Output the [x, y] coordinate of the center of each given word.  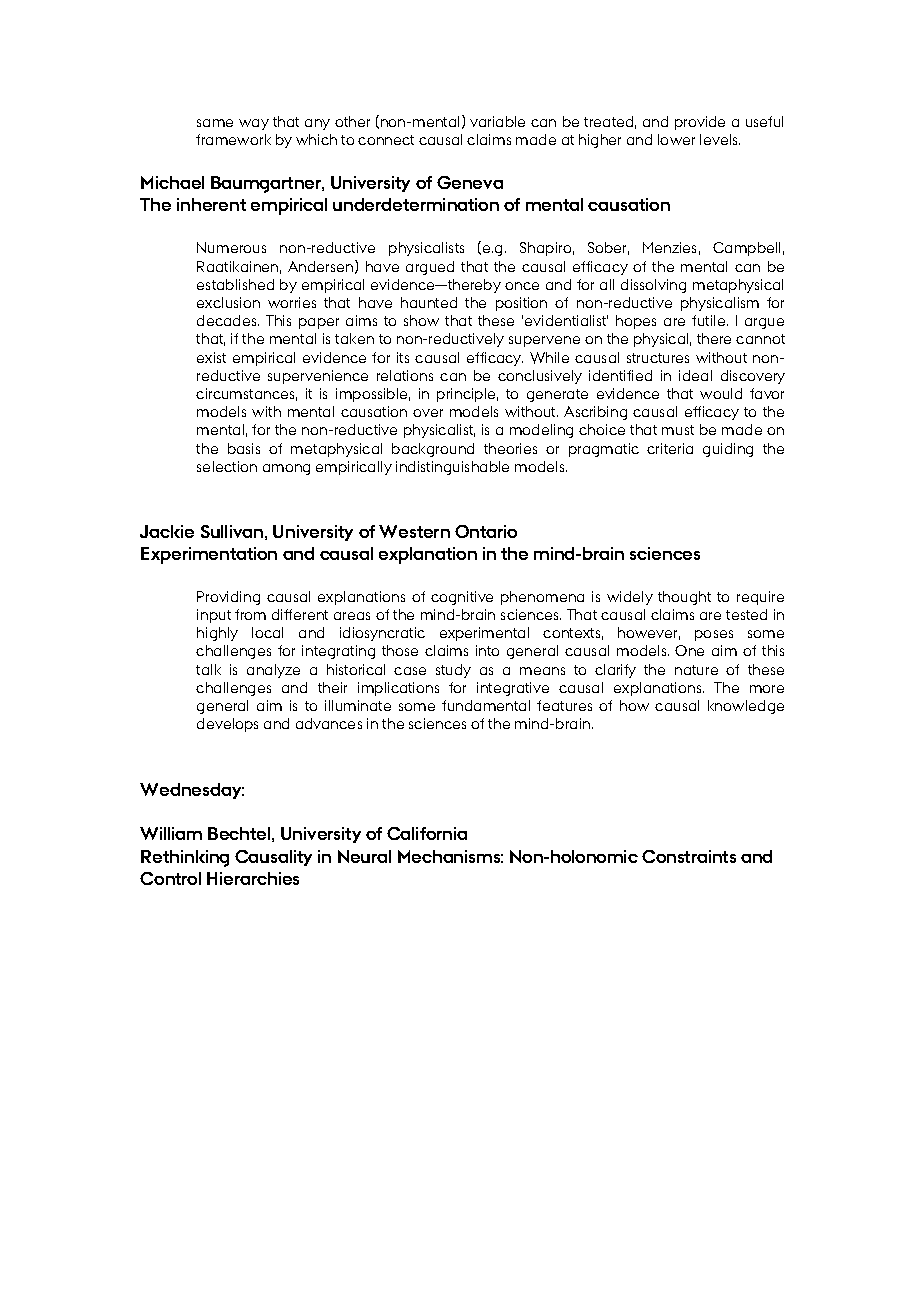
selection [227, 466]
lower [676, 139]
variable [497, 121]
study [453, 671]
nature [696, 670]
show [421, 320]
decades [228, 320]
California [427, 833]
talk [208, 669]
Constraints [689, 856]
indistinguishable [452, 468]
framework [233, 139]
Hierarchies [253, 878]
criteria [670, 448]
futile [710, 320]
